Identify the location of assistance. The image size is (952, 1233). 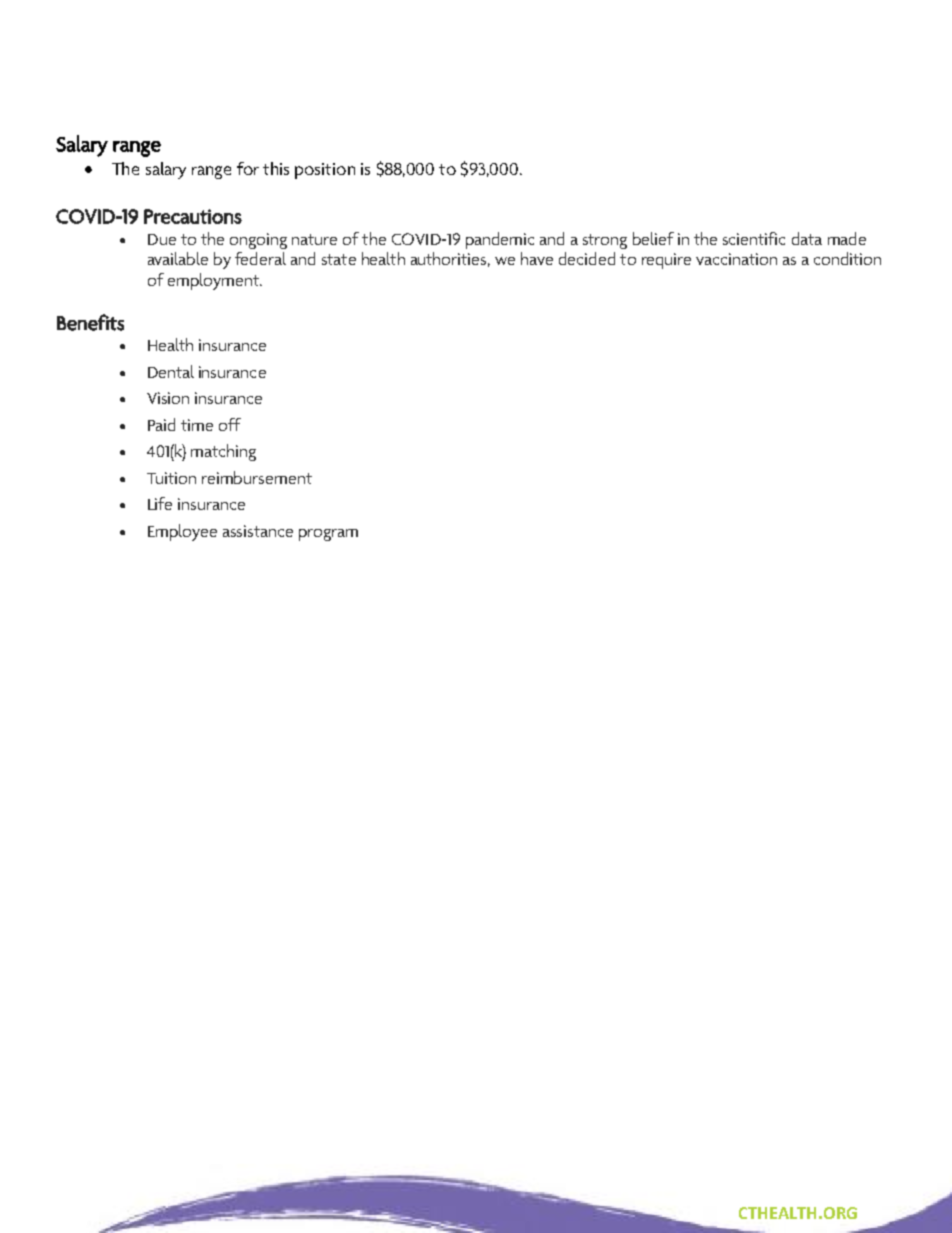
(258, 531).
